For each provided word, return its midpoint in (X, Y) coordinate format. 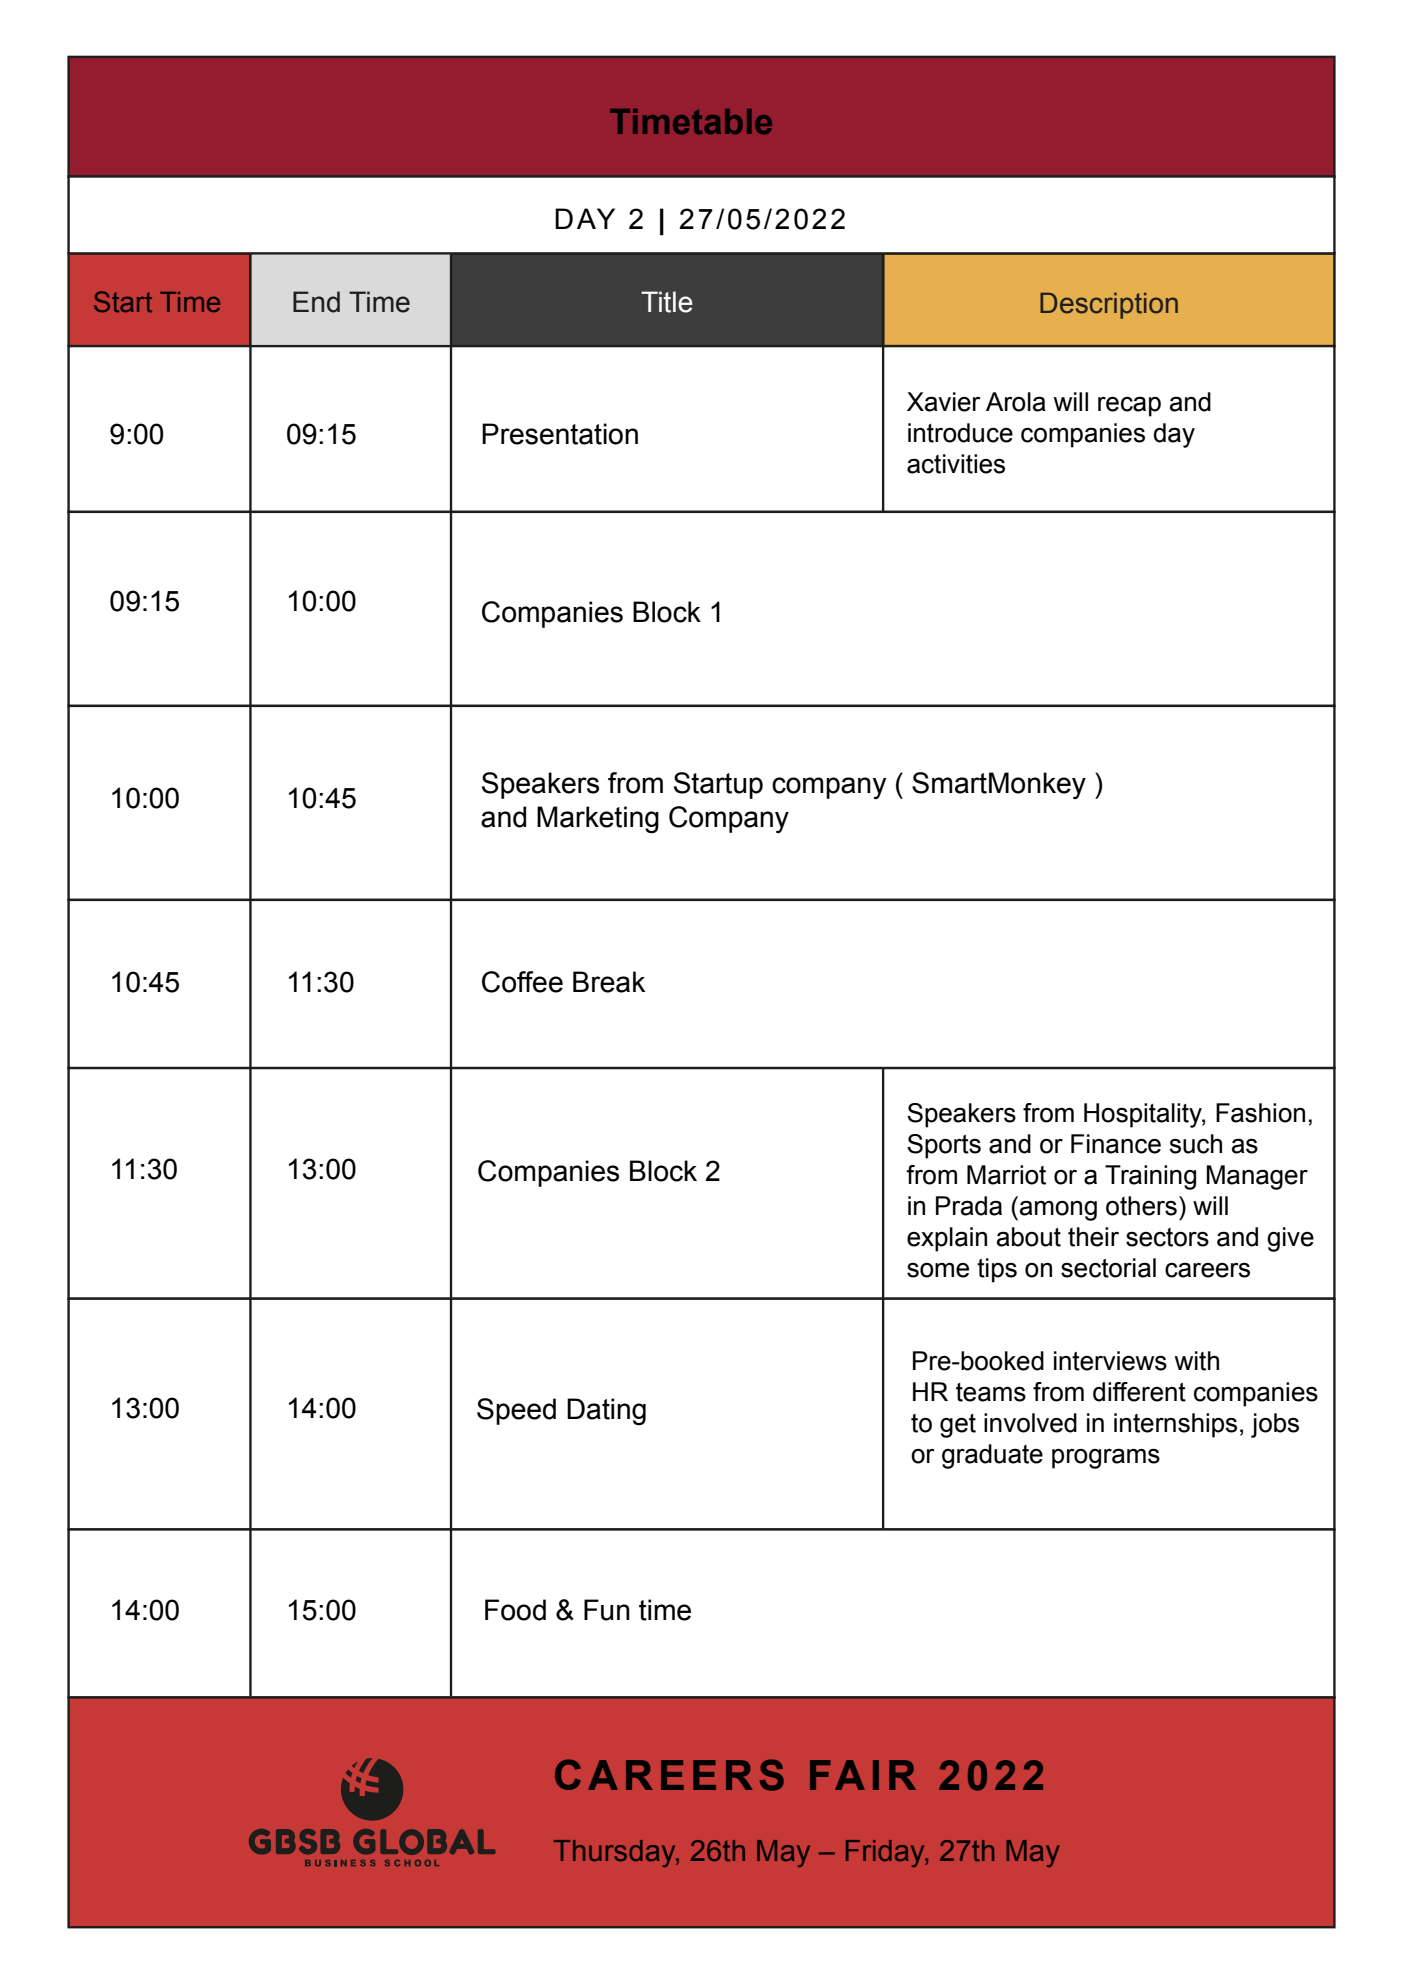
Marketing (598, 820)
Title (667, 302)
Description (1109, 305)
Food (515, 1610)
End (316, 302)
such (1195, 1144)
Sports (944, 1146)
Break (609, 982)
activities (956, 464)
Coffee (522, 982)
